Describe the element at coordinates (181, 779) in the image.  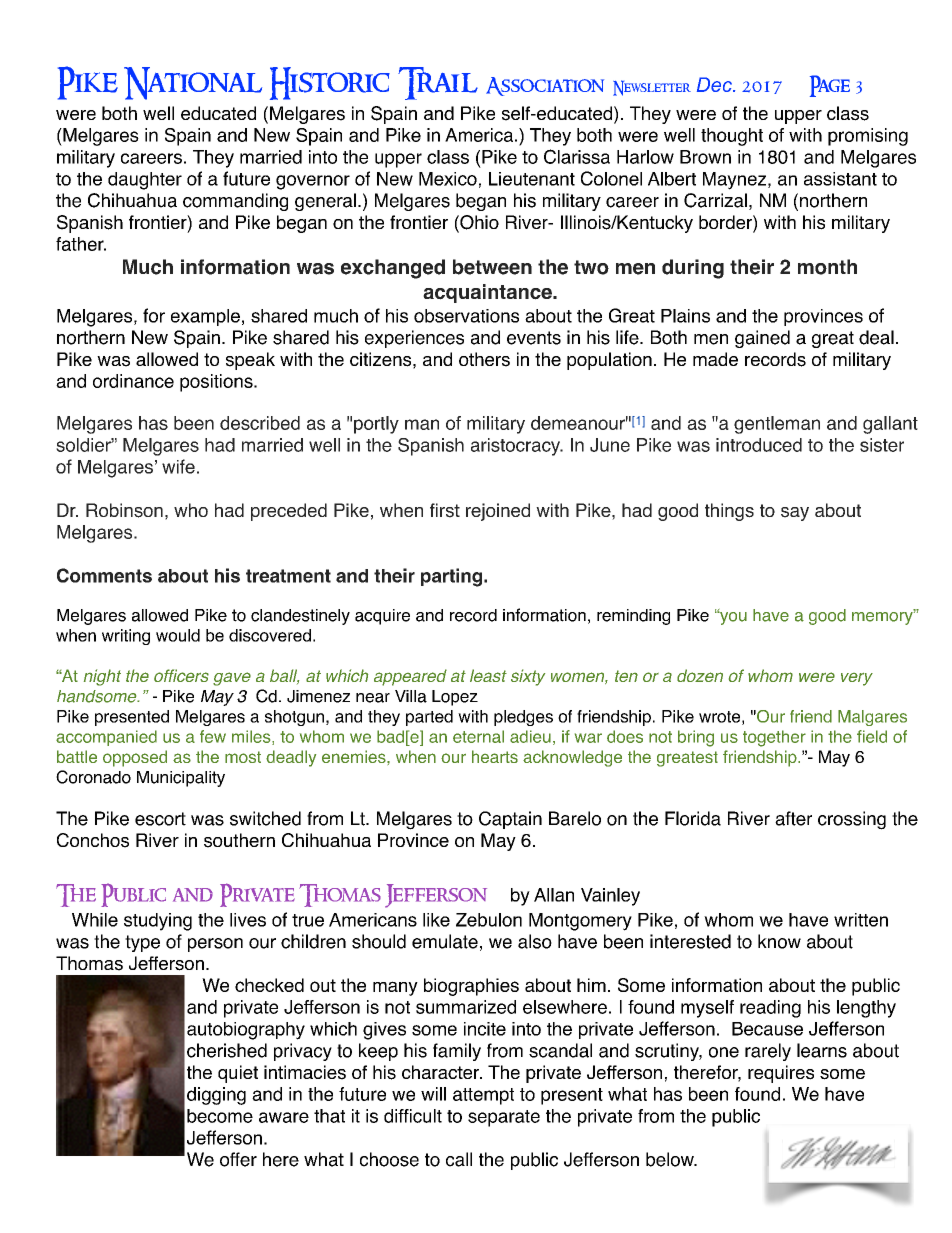
I see `Municipality` at that location.
